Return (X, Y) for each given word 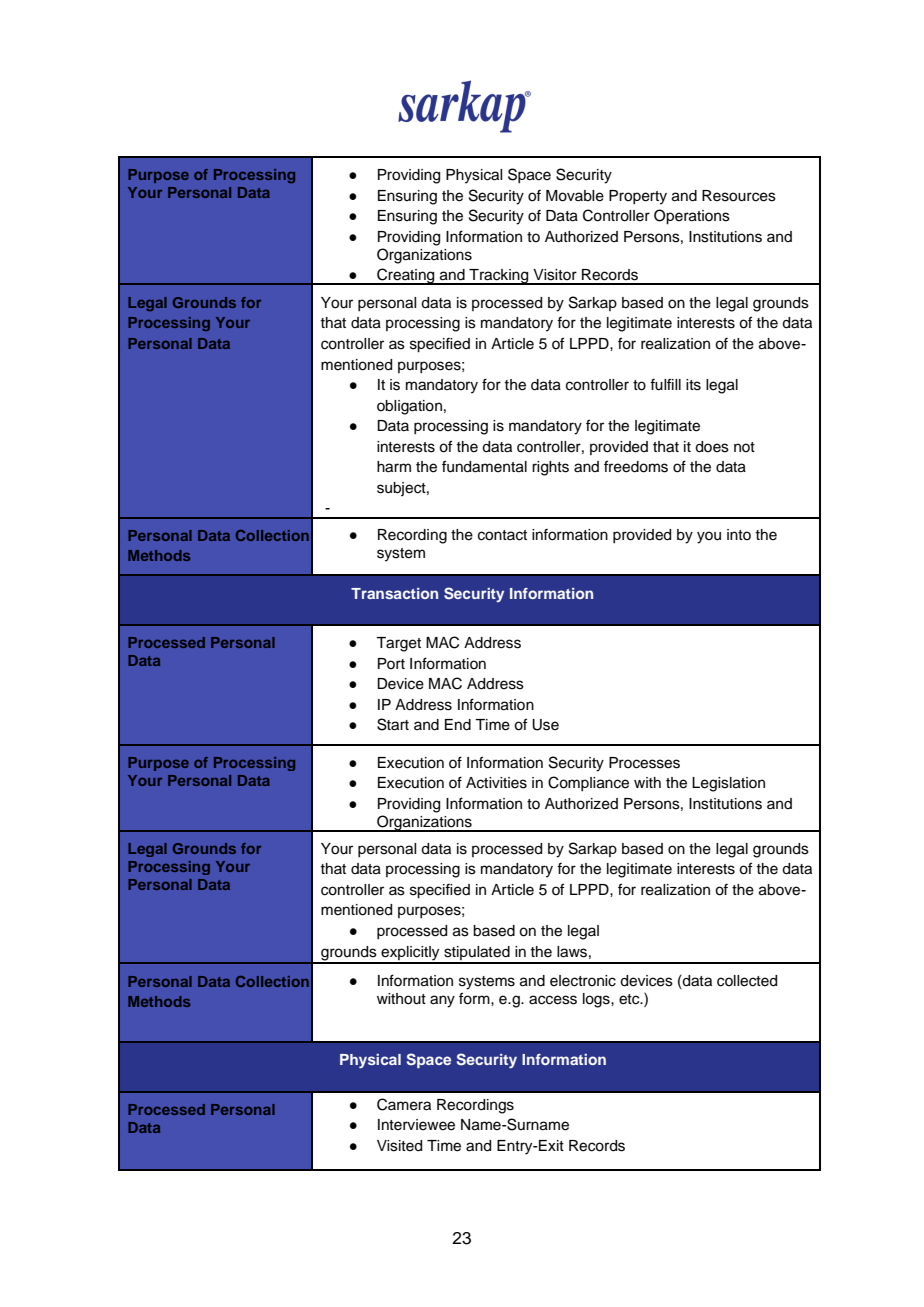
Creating (406, 276)
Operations (692, 217)
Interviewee (416, 1125)
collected (747, 981)
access (553, 1000)
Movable (575, 196)
